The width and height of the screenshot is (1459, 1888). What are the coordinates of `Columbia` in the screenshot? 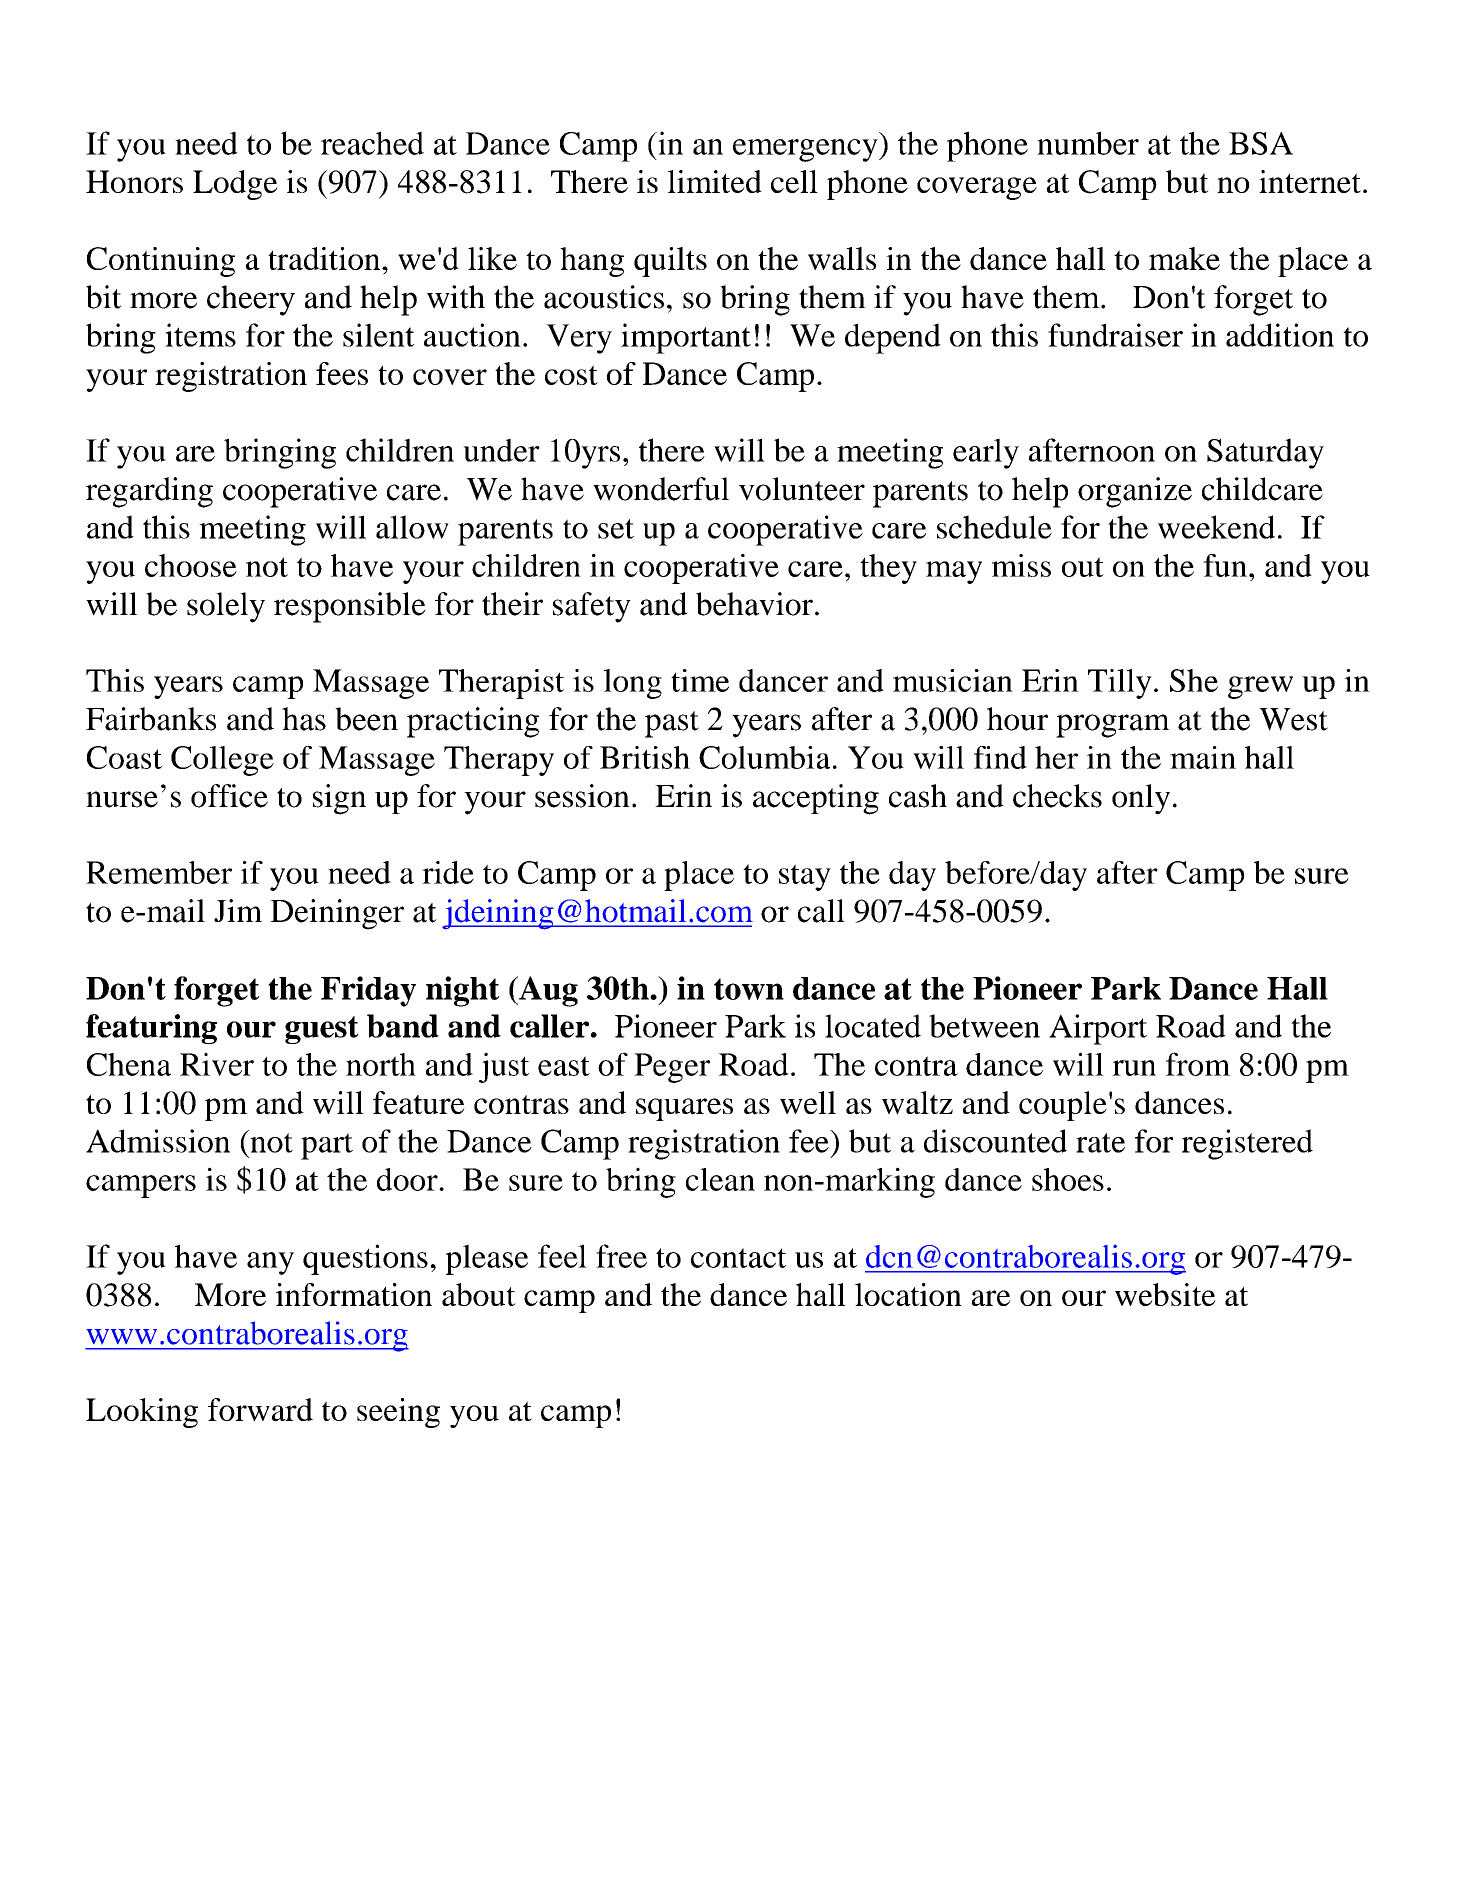 It's located at (764, 757).
